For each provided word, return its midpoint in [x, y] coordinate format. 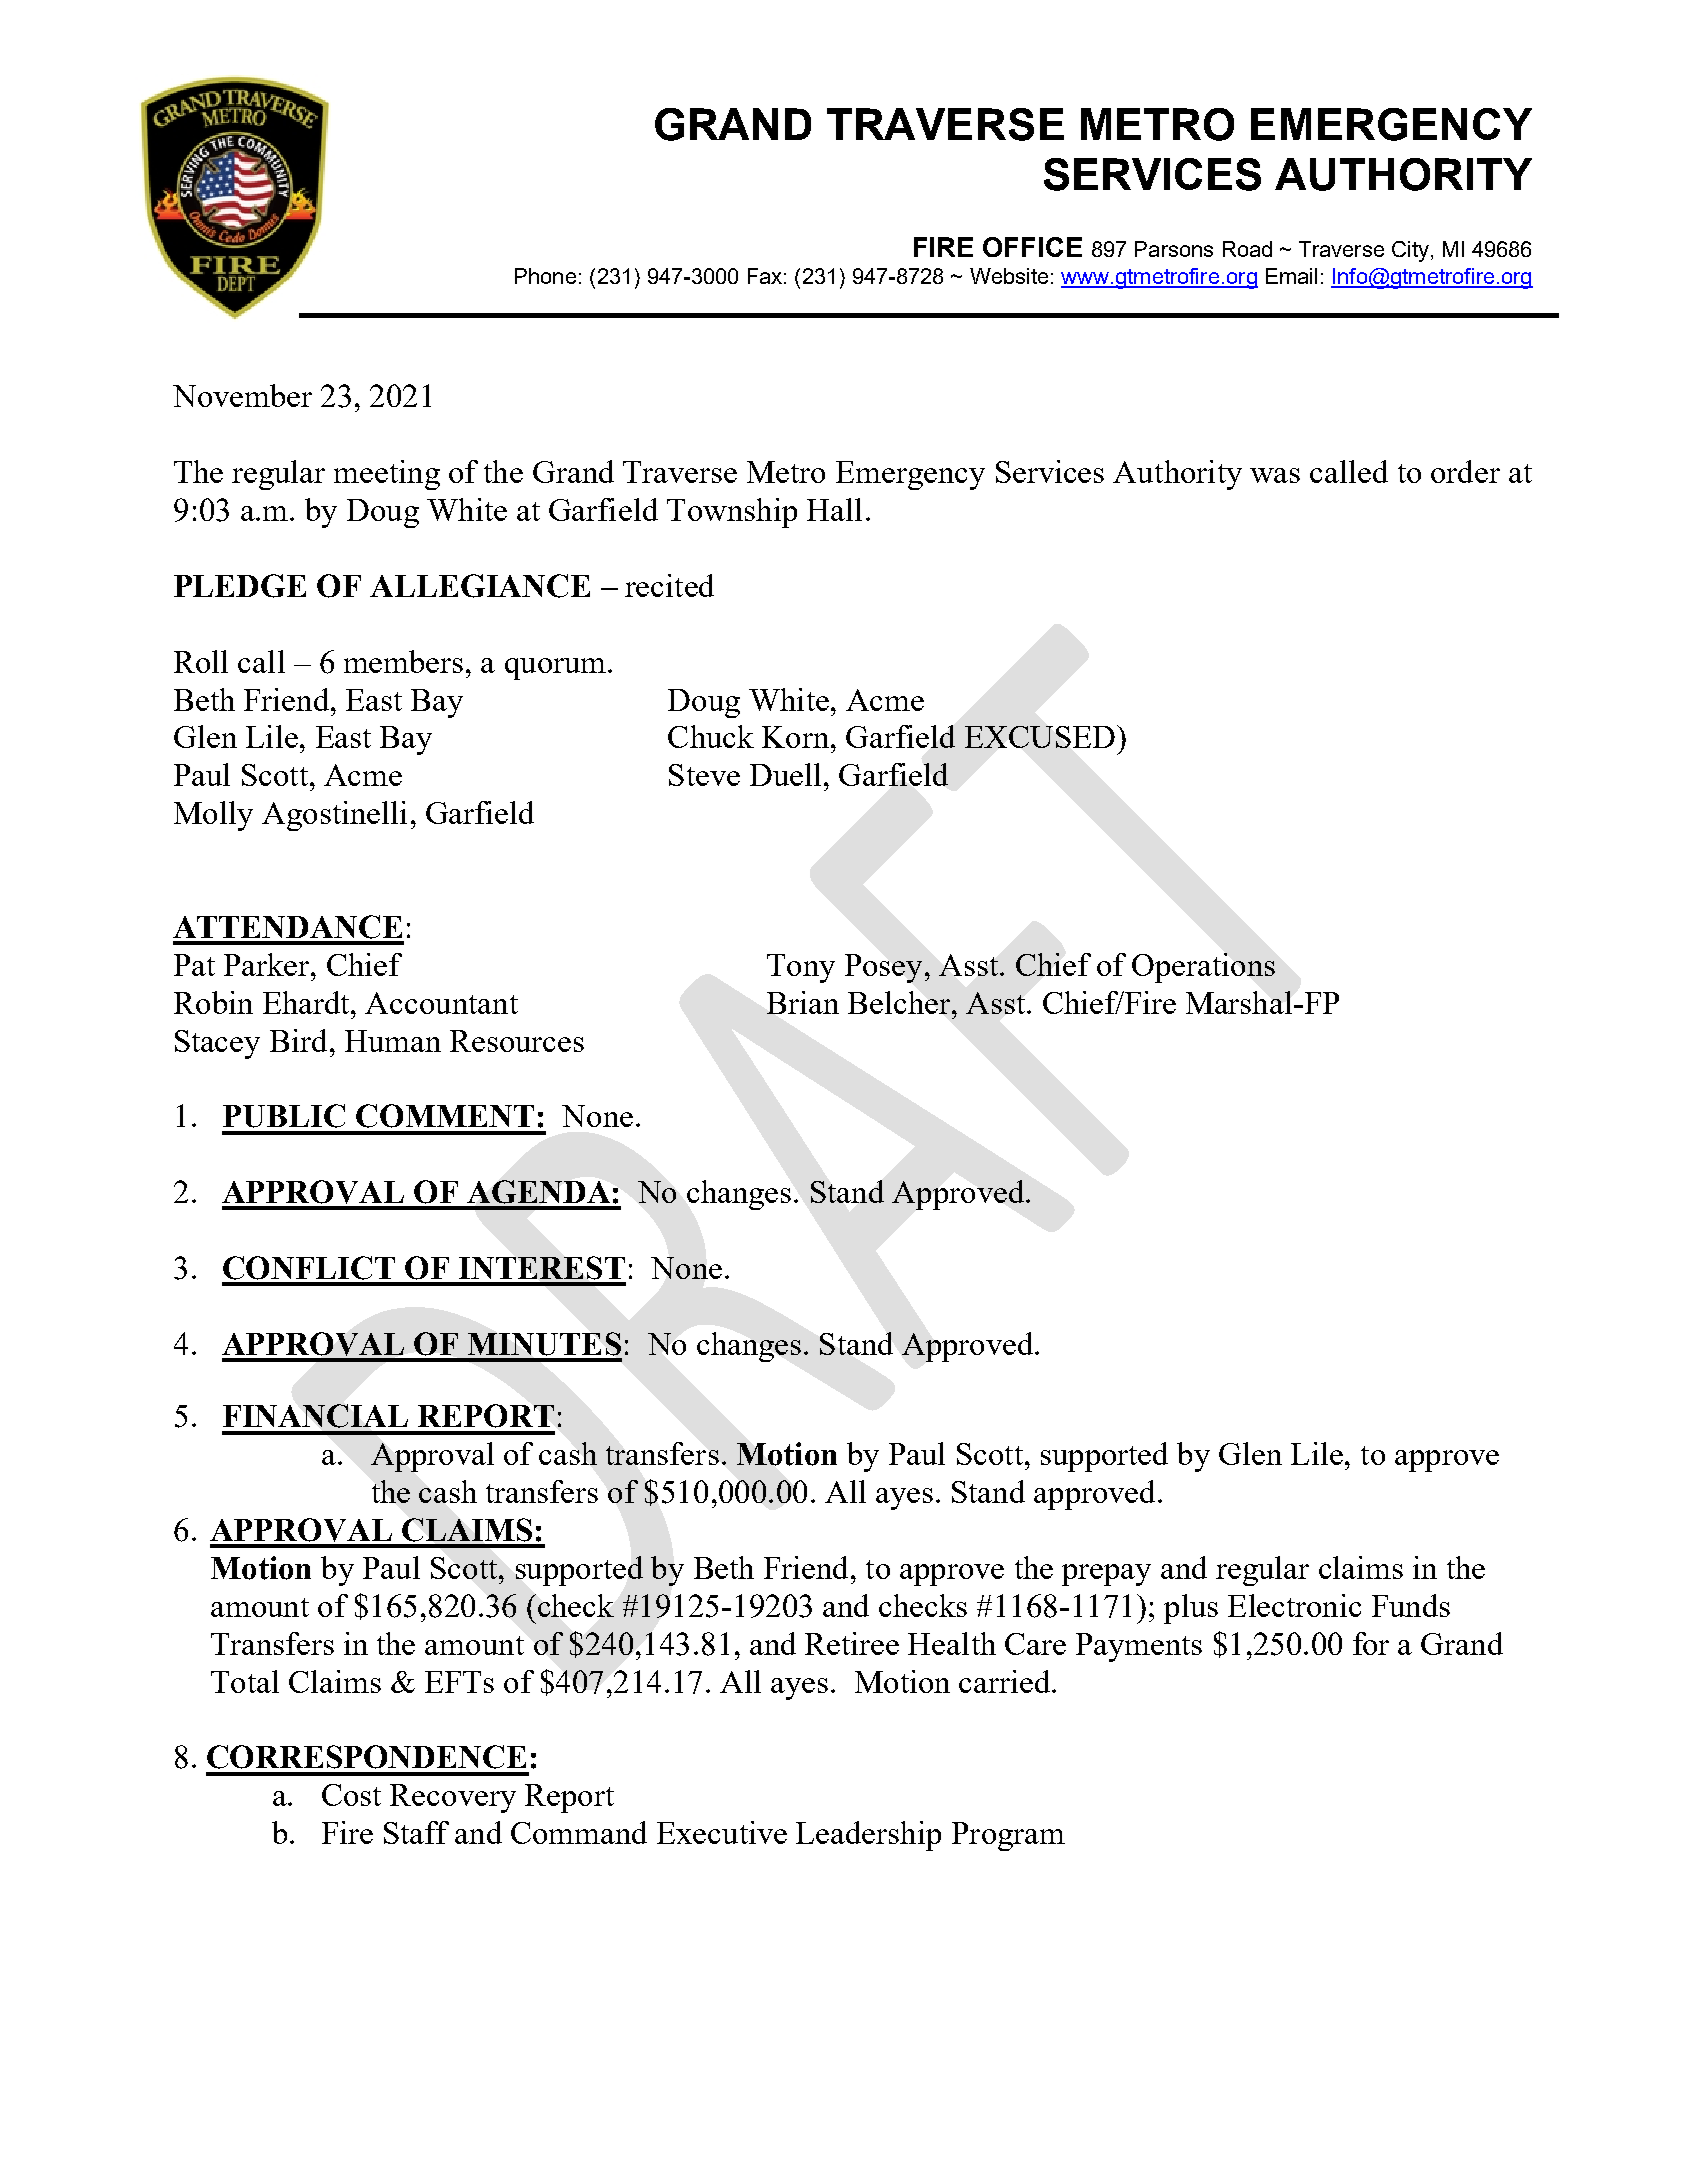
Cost [351, 1795]
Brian [803, 1002]
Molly [213, 816]
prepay [1106, 1575]
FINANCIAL [315, 1416]
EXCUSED [1040, 737]
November [242, 395]
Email [1291, 276]
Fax [765, 276]
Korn [797, 737]
